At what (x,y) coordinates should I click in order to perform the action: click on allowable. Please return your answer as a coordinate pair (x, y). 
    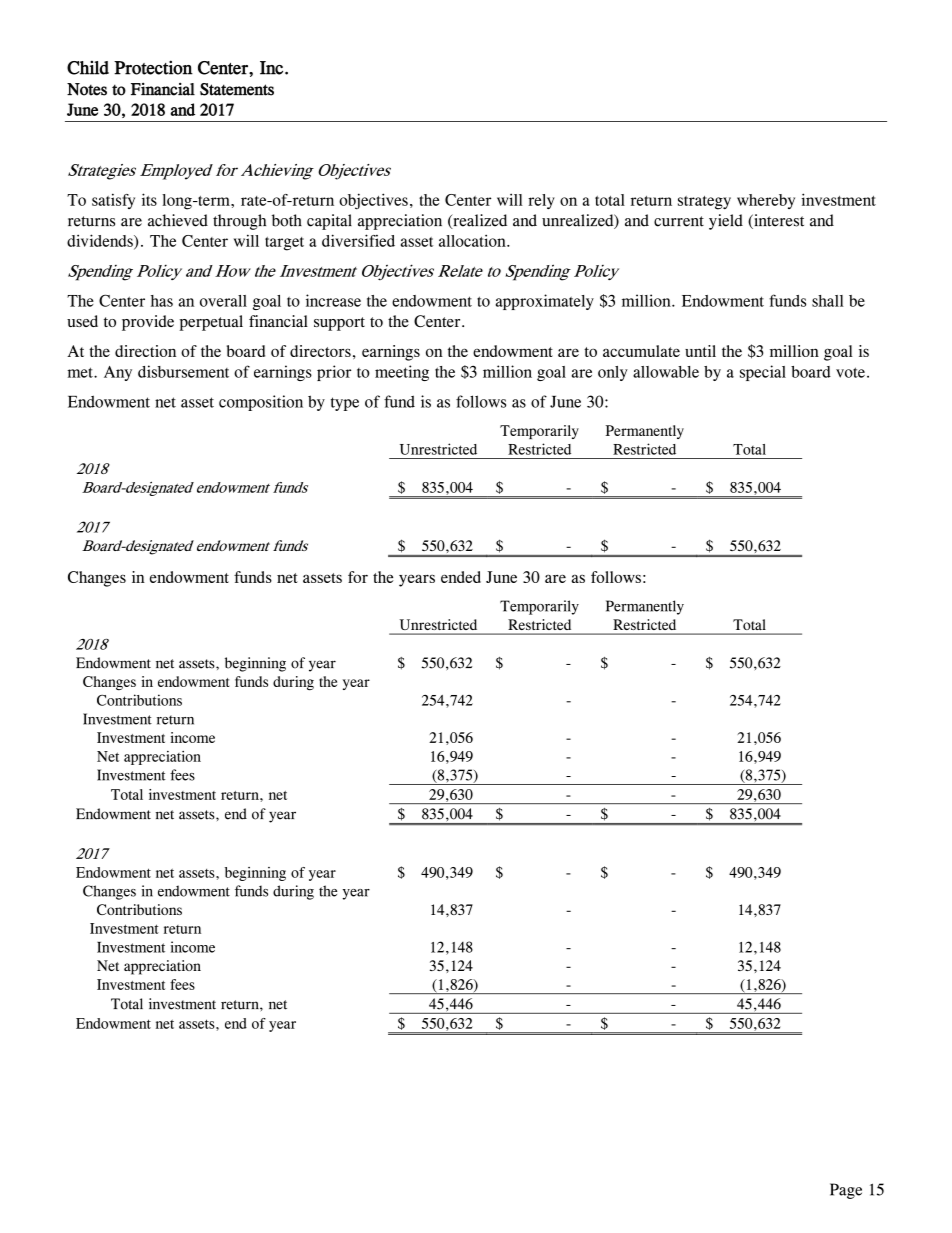
    Looking at the image, I should click on (666, 372).
